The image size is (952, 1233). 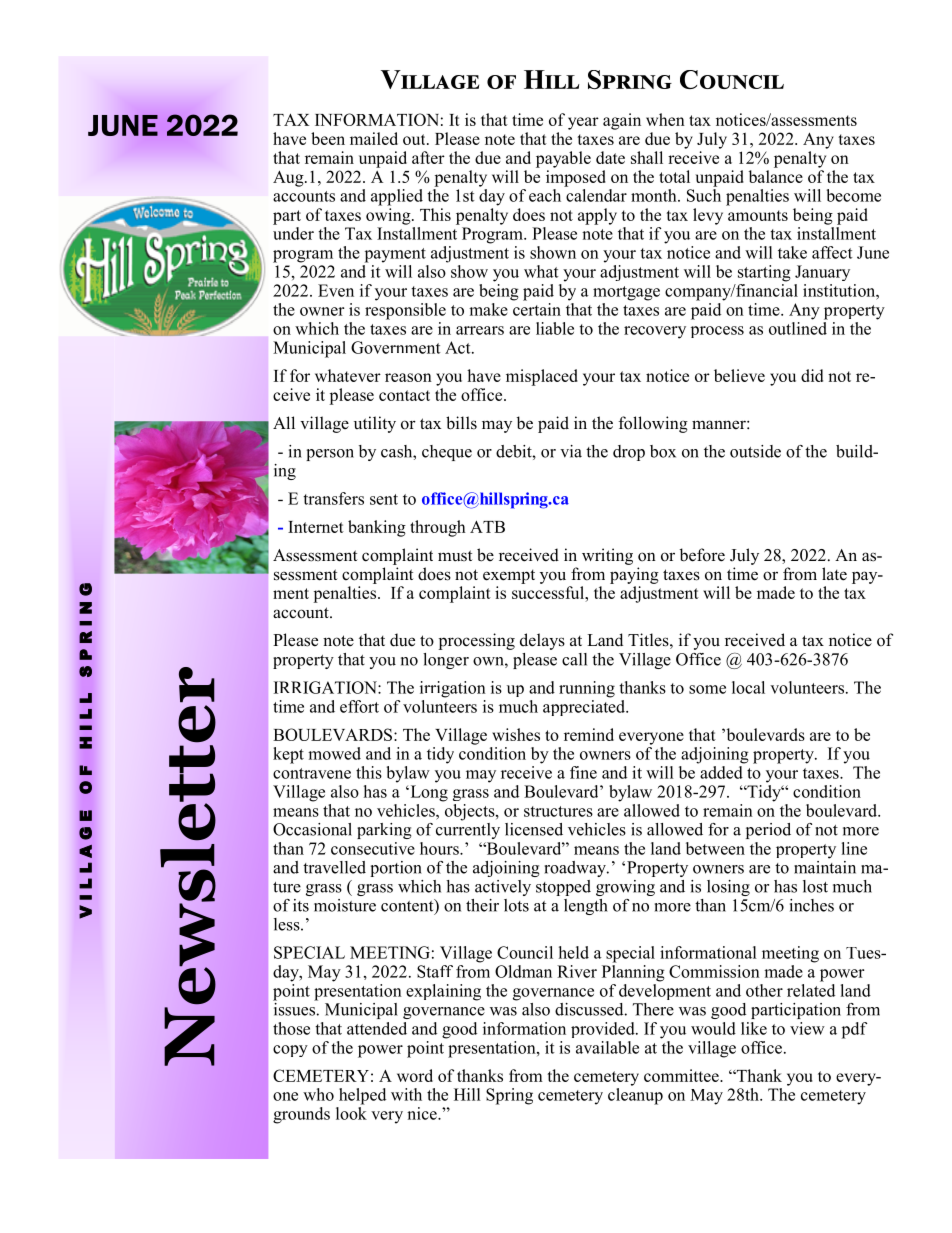 I want to click on did, so click(x=812, y=375).
